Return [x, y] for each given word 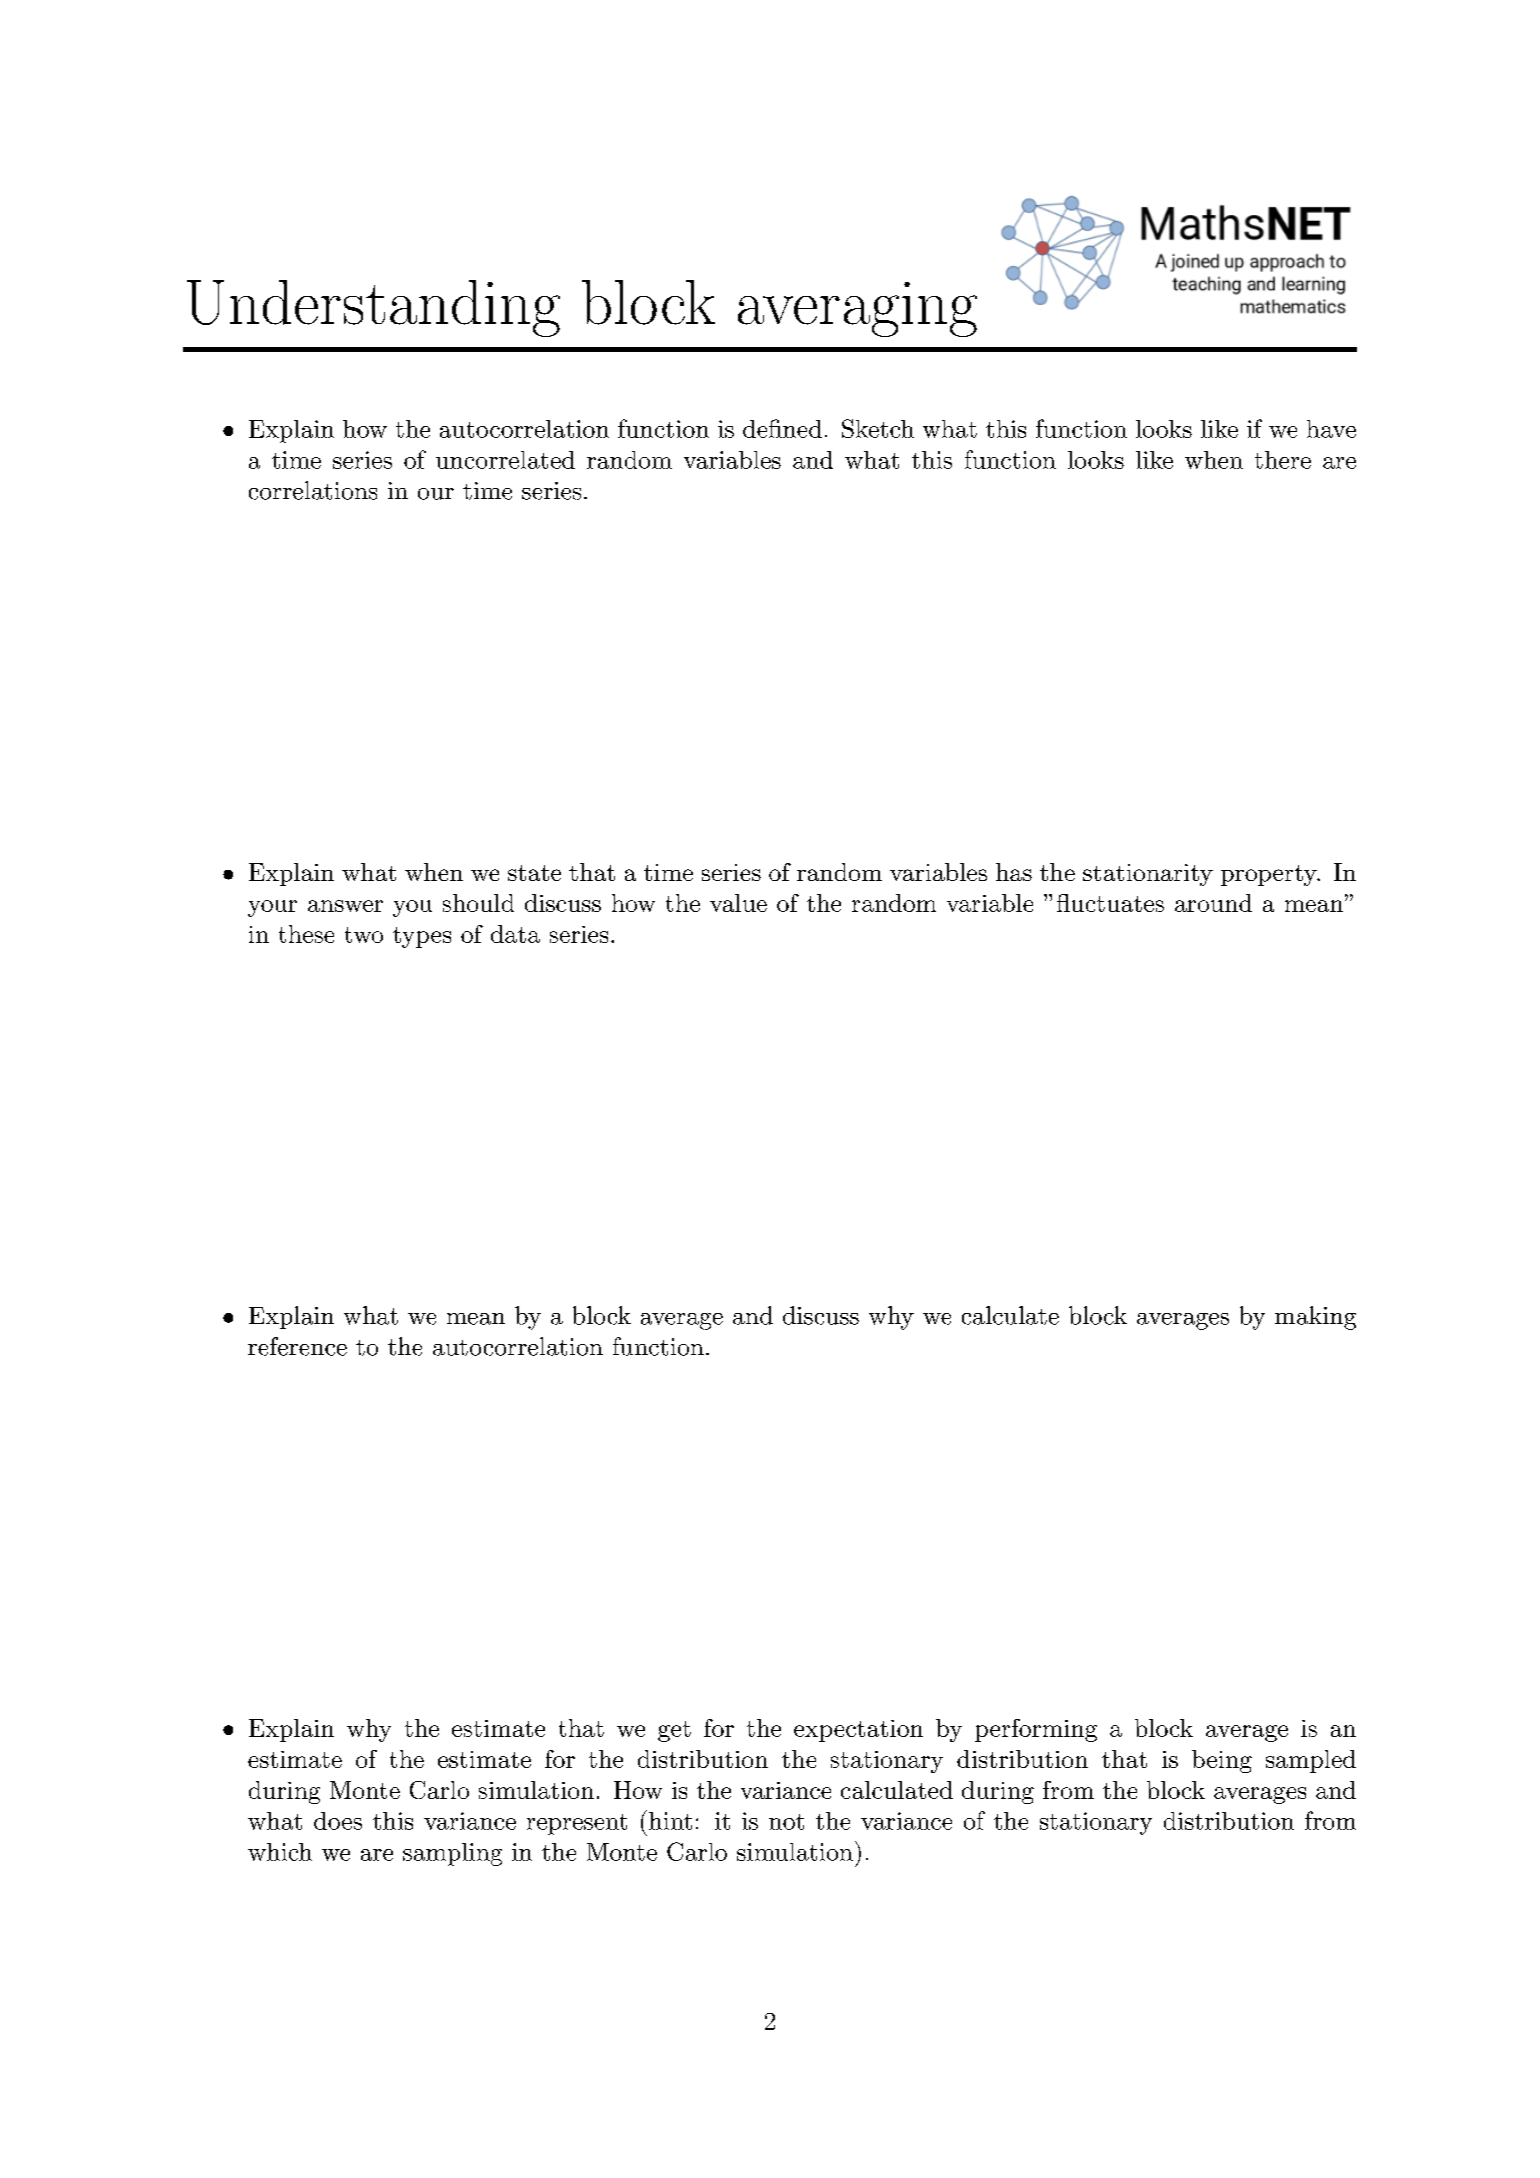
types [422, 937]
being [1222, 1761]
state [534, 873]
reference [297, 1346]
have [1331, 429]
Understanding [373, 308]
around [1213, 903]
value [738, 903]
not [786, 1822]
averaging [857, 309]
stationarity [1148, 875]
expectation [858, 1731]
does [338, 1821]
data [515, 934]
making [1315, 1318]
